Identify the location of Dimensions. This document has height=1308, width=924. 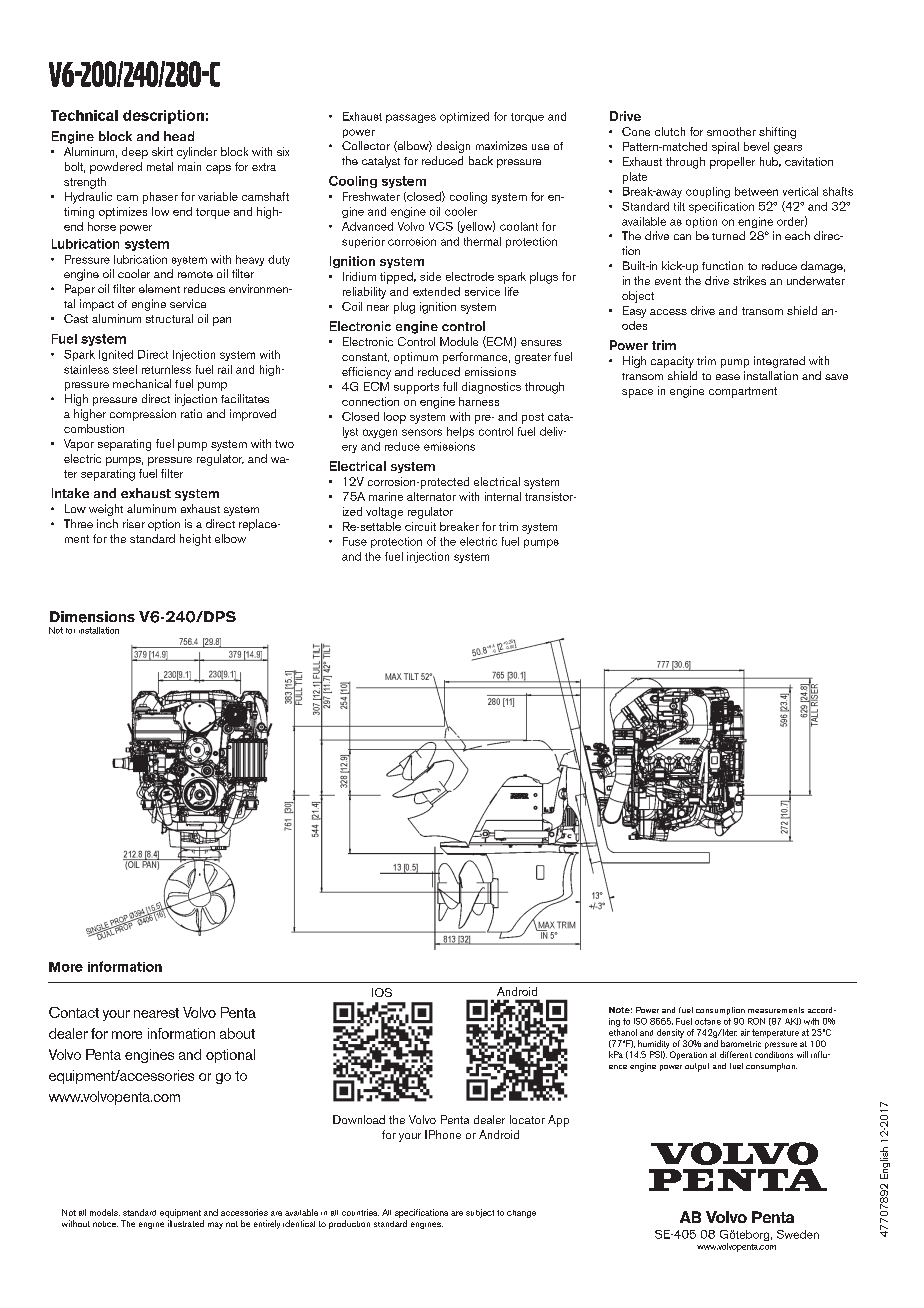
(92, 617).
